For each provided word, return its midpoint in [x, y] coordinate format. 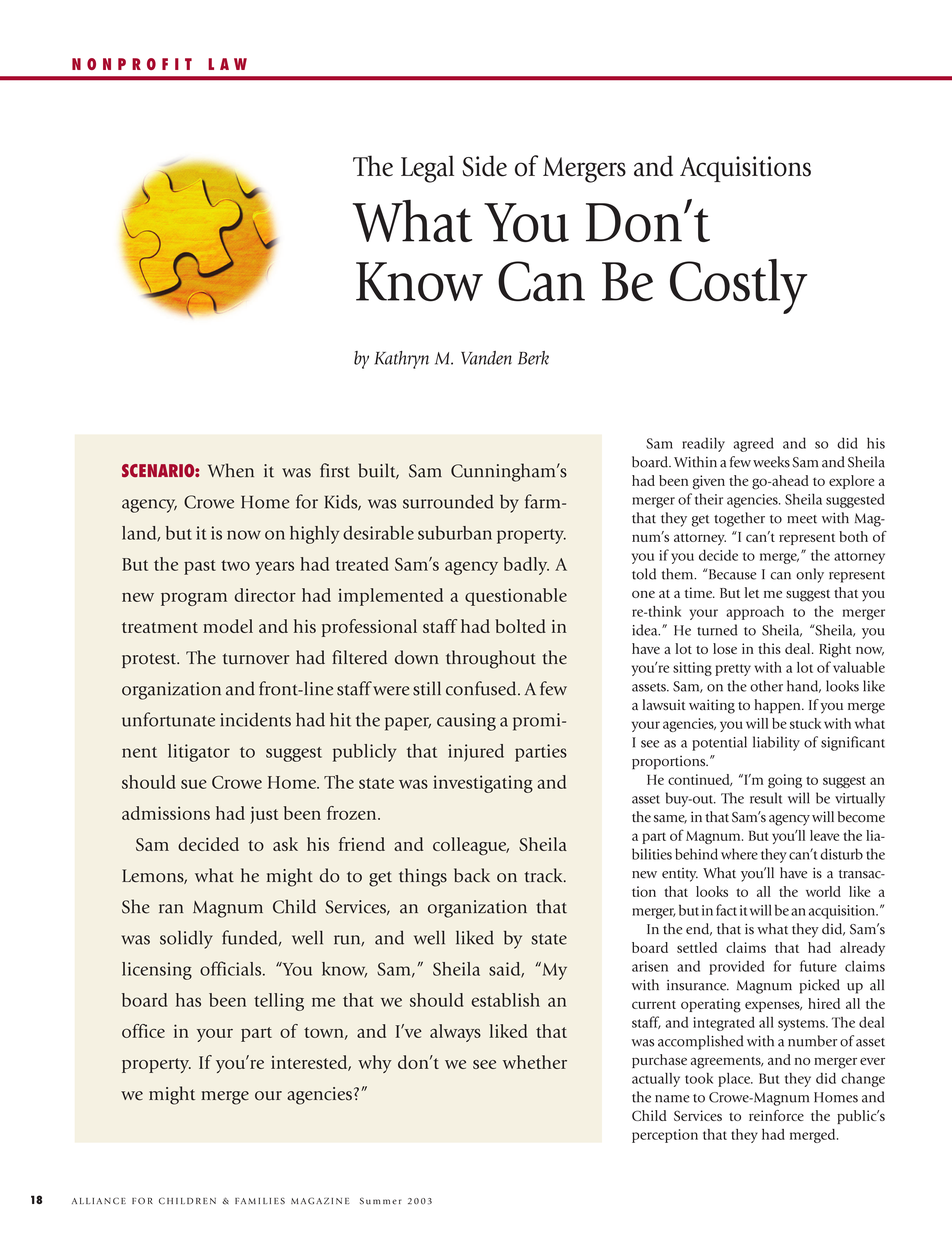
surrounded [448, 501]
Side [484, 166]
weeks [771, 462]
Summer [381, 1201]
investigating [483, 784]
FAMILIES [260, 1201]
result [766, 798]
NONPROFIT [132, 64]
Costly [738, 286]
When [231, 470]
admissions [166, 813]
